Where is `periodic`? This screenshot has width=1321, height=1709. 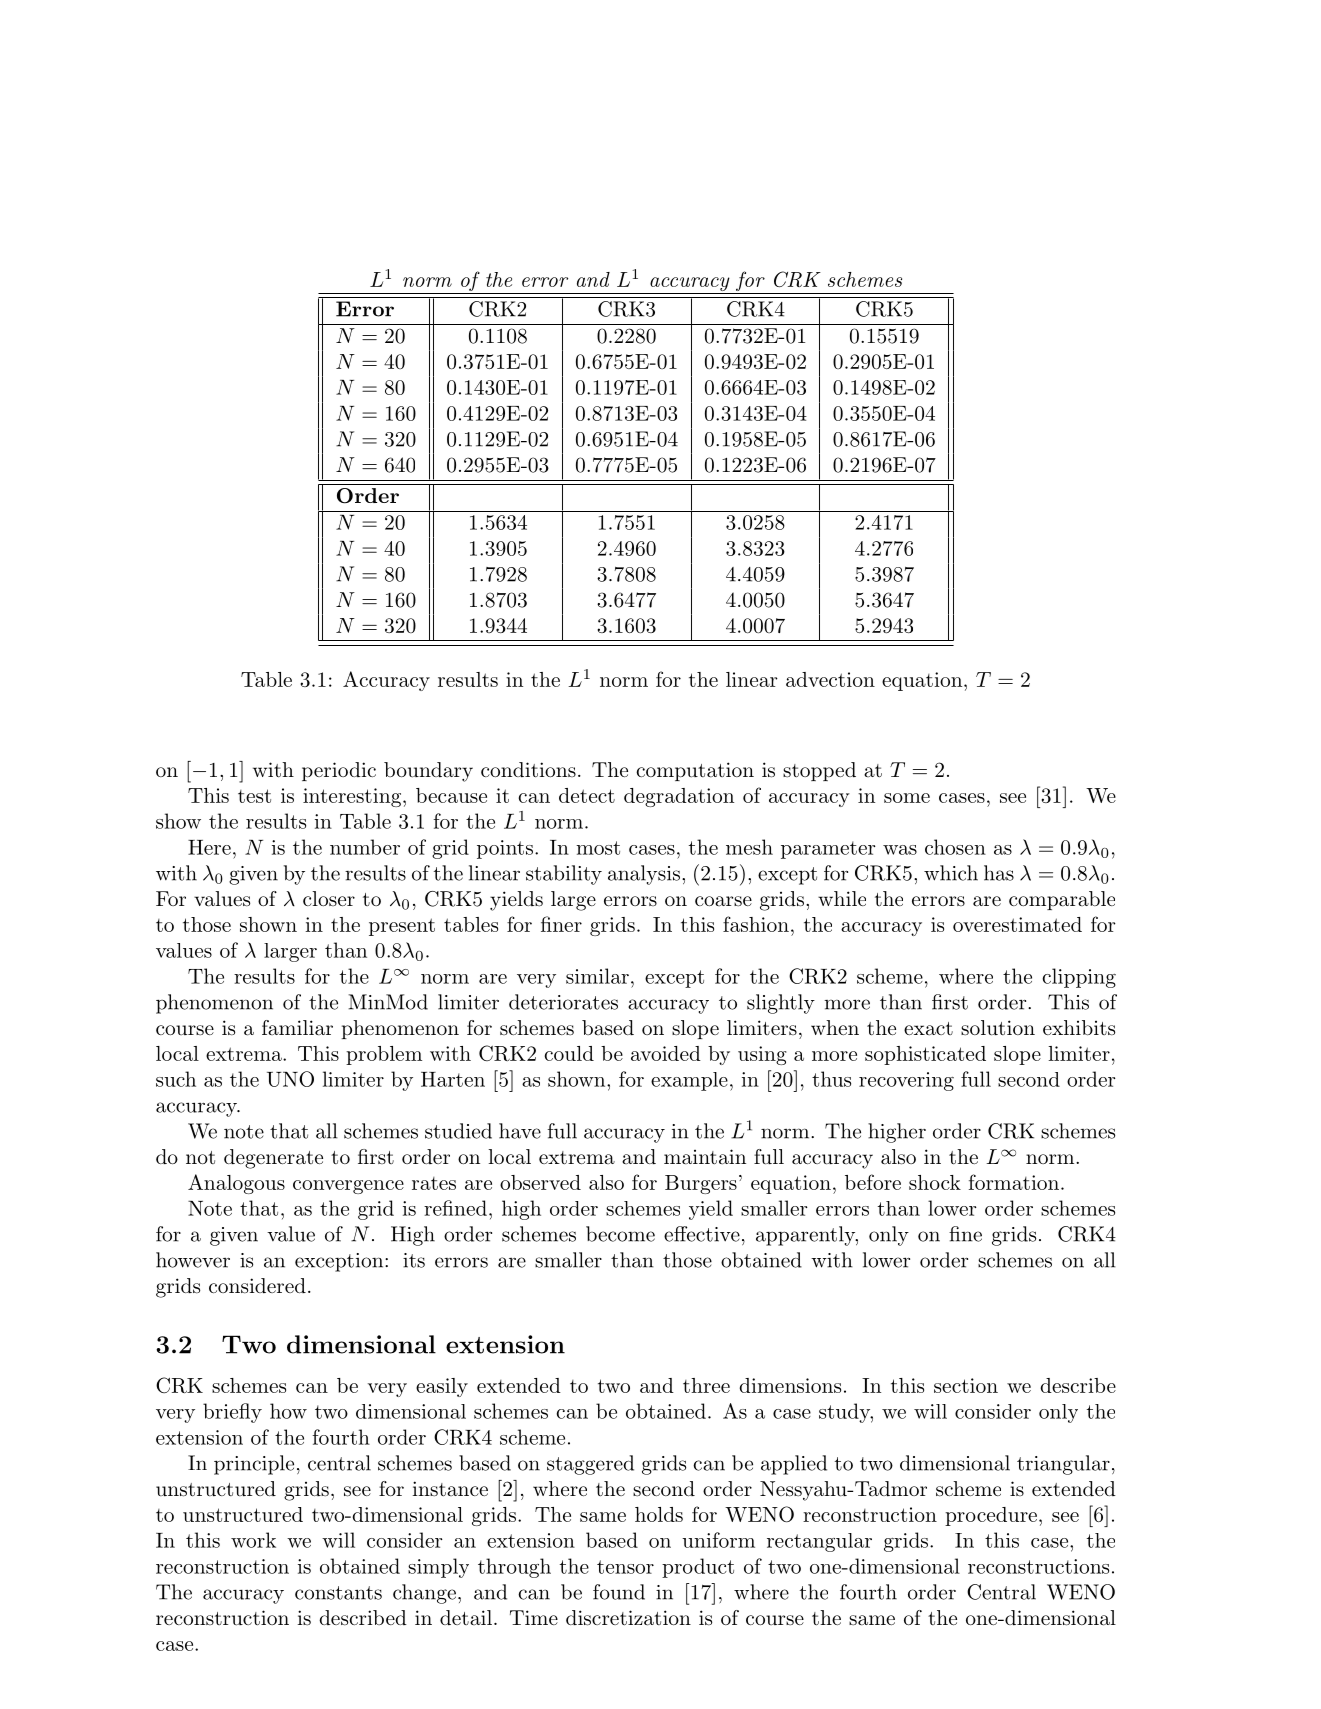
periodic is located at coordinates (339, 771).
